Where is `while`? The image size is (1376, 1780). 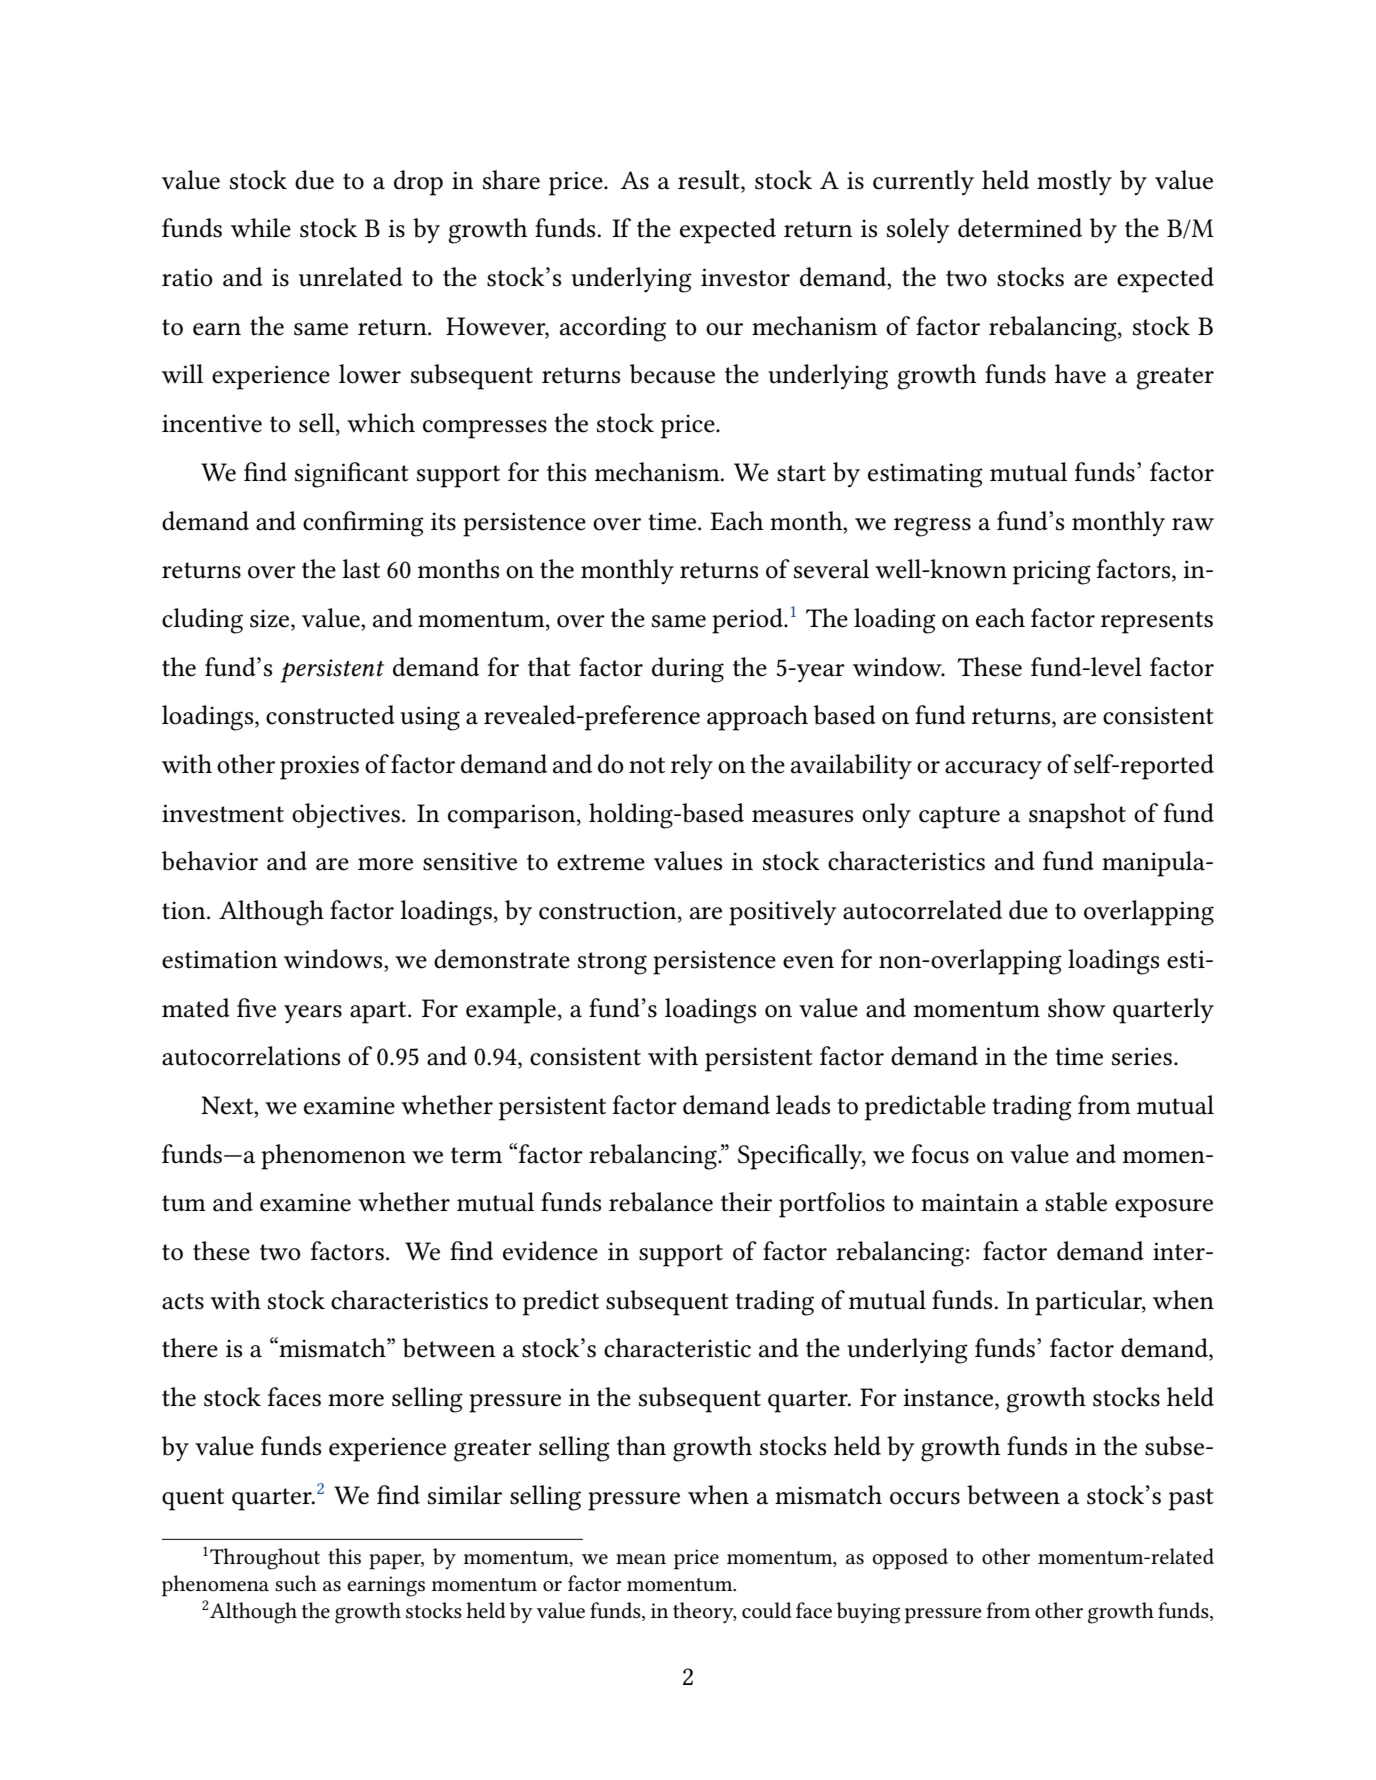
while is located at coordinates (261, 228).
